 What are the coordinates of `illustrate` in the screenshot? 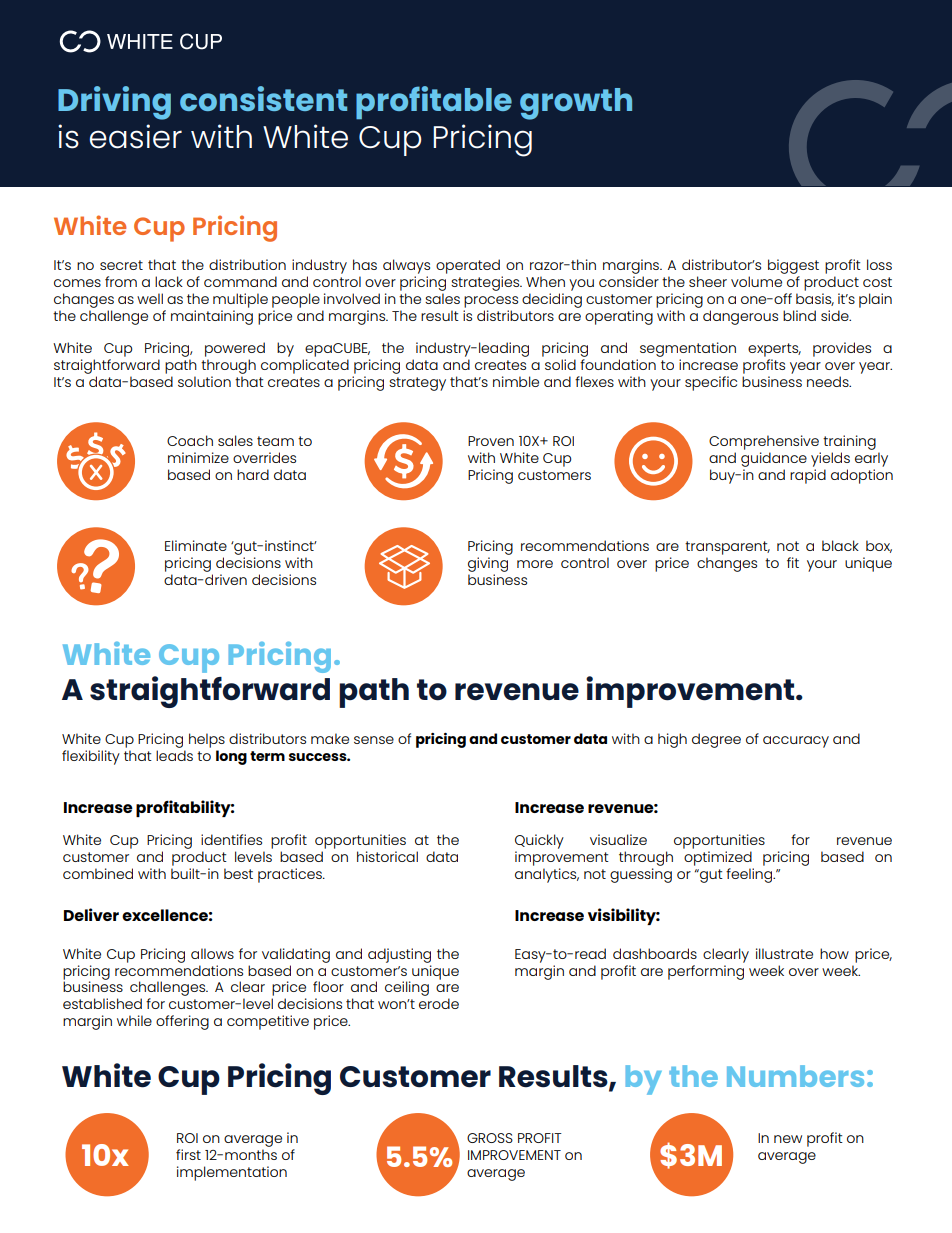 It's located at (784, 953).
